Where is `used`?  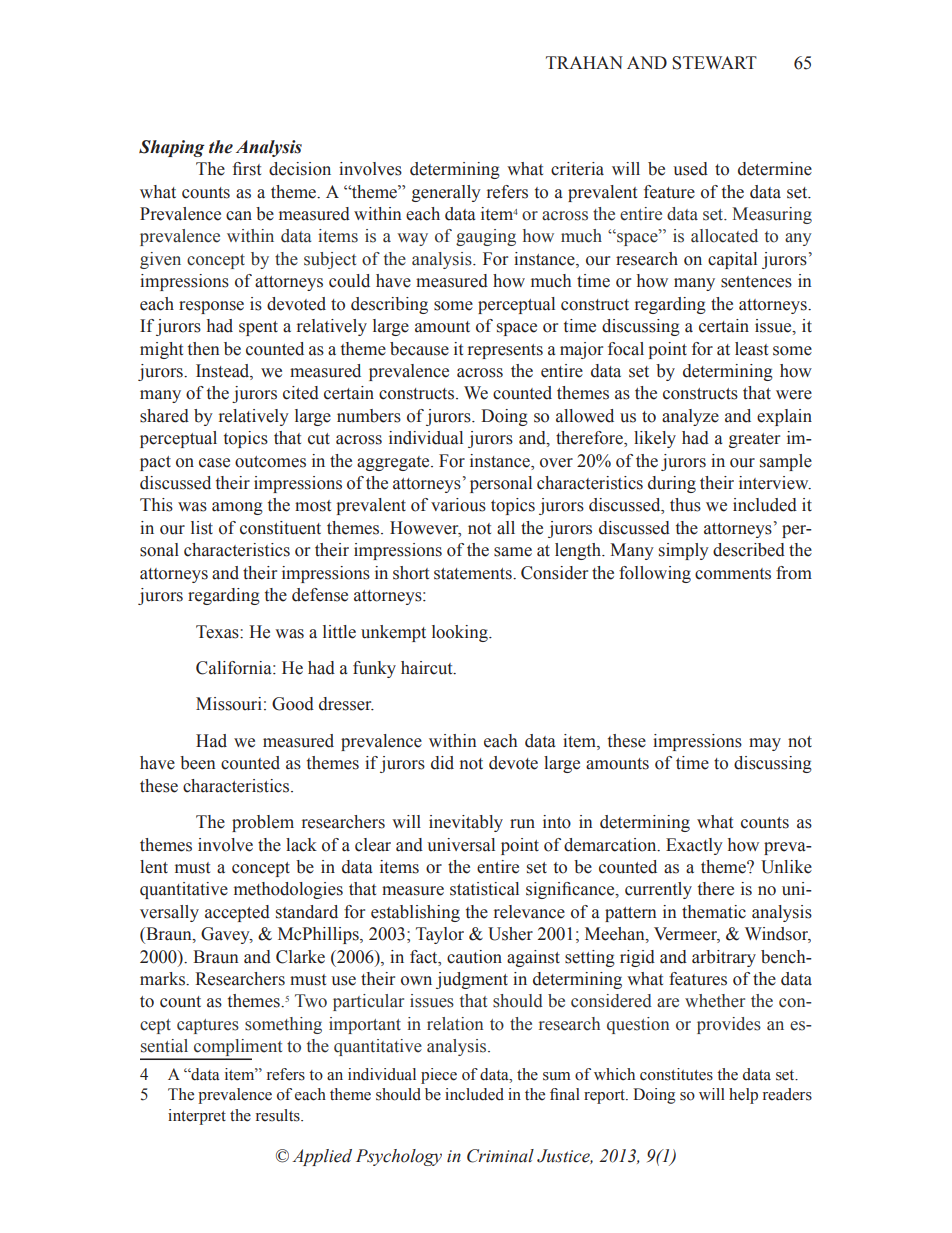
used is located at coordinates (690, 169).
